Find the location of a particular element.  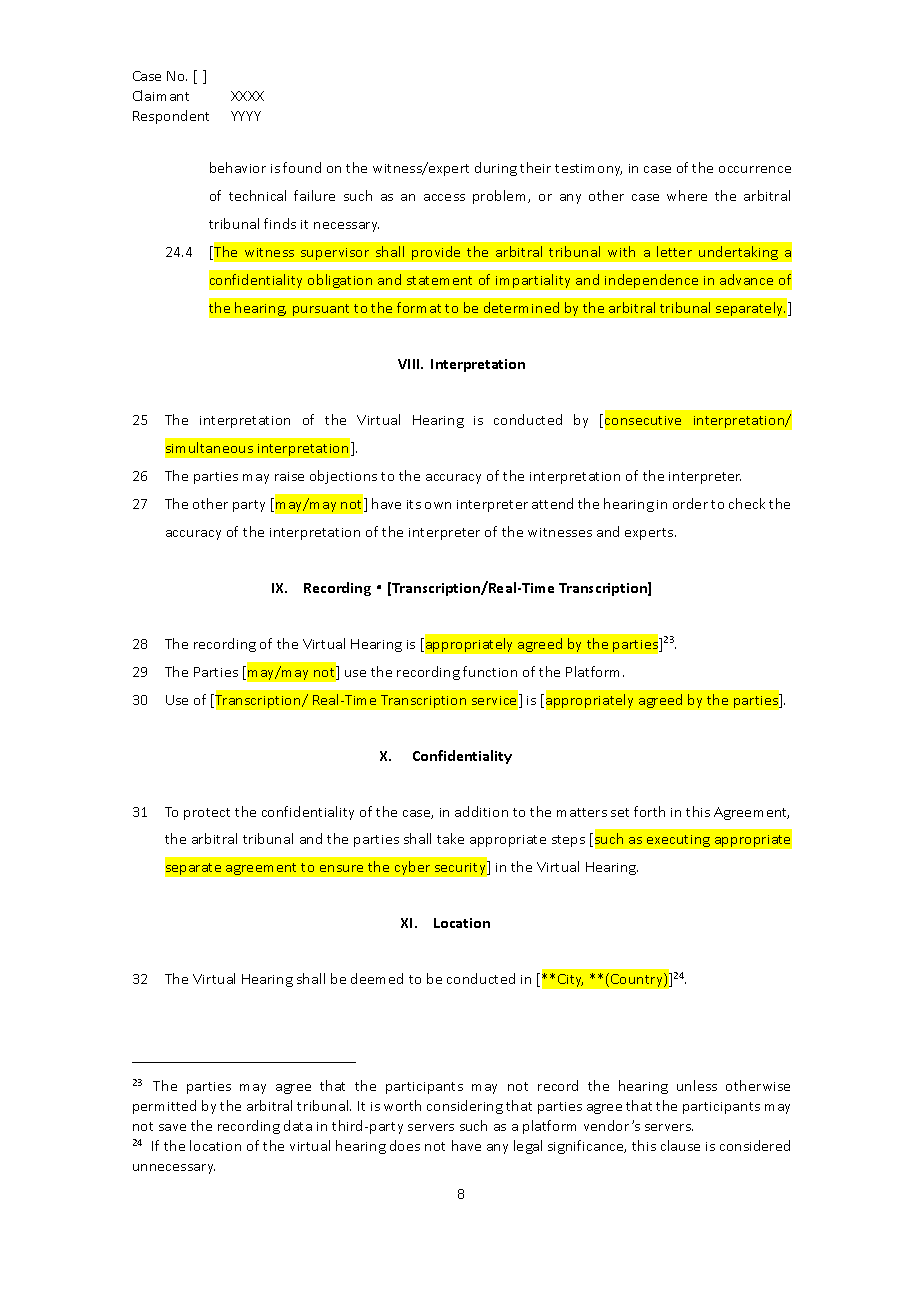

where is located at coordinates (687, 195).
